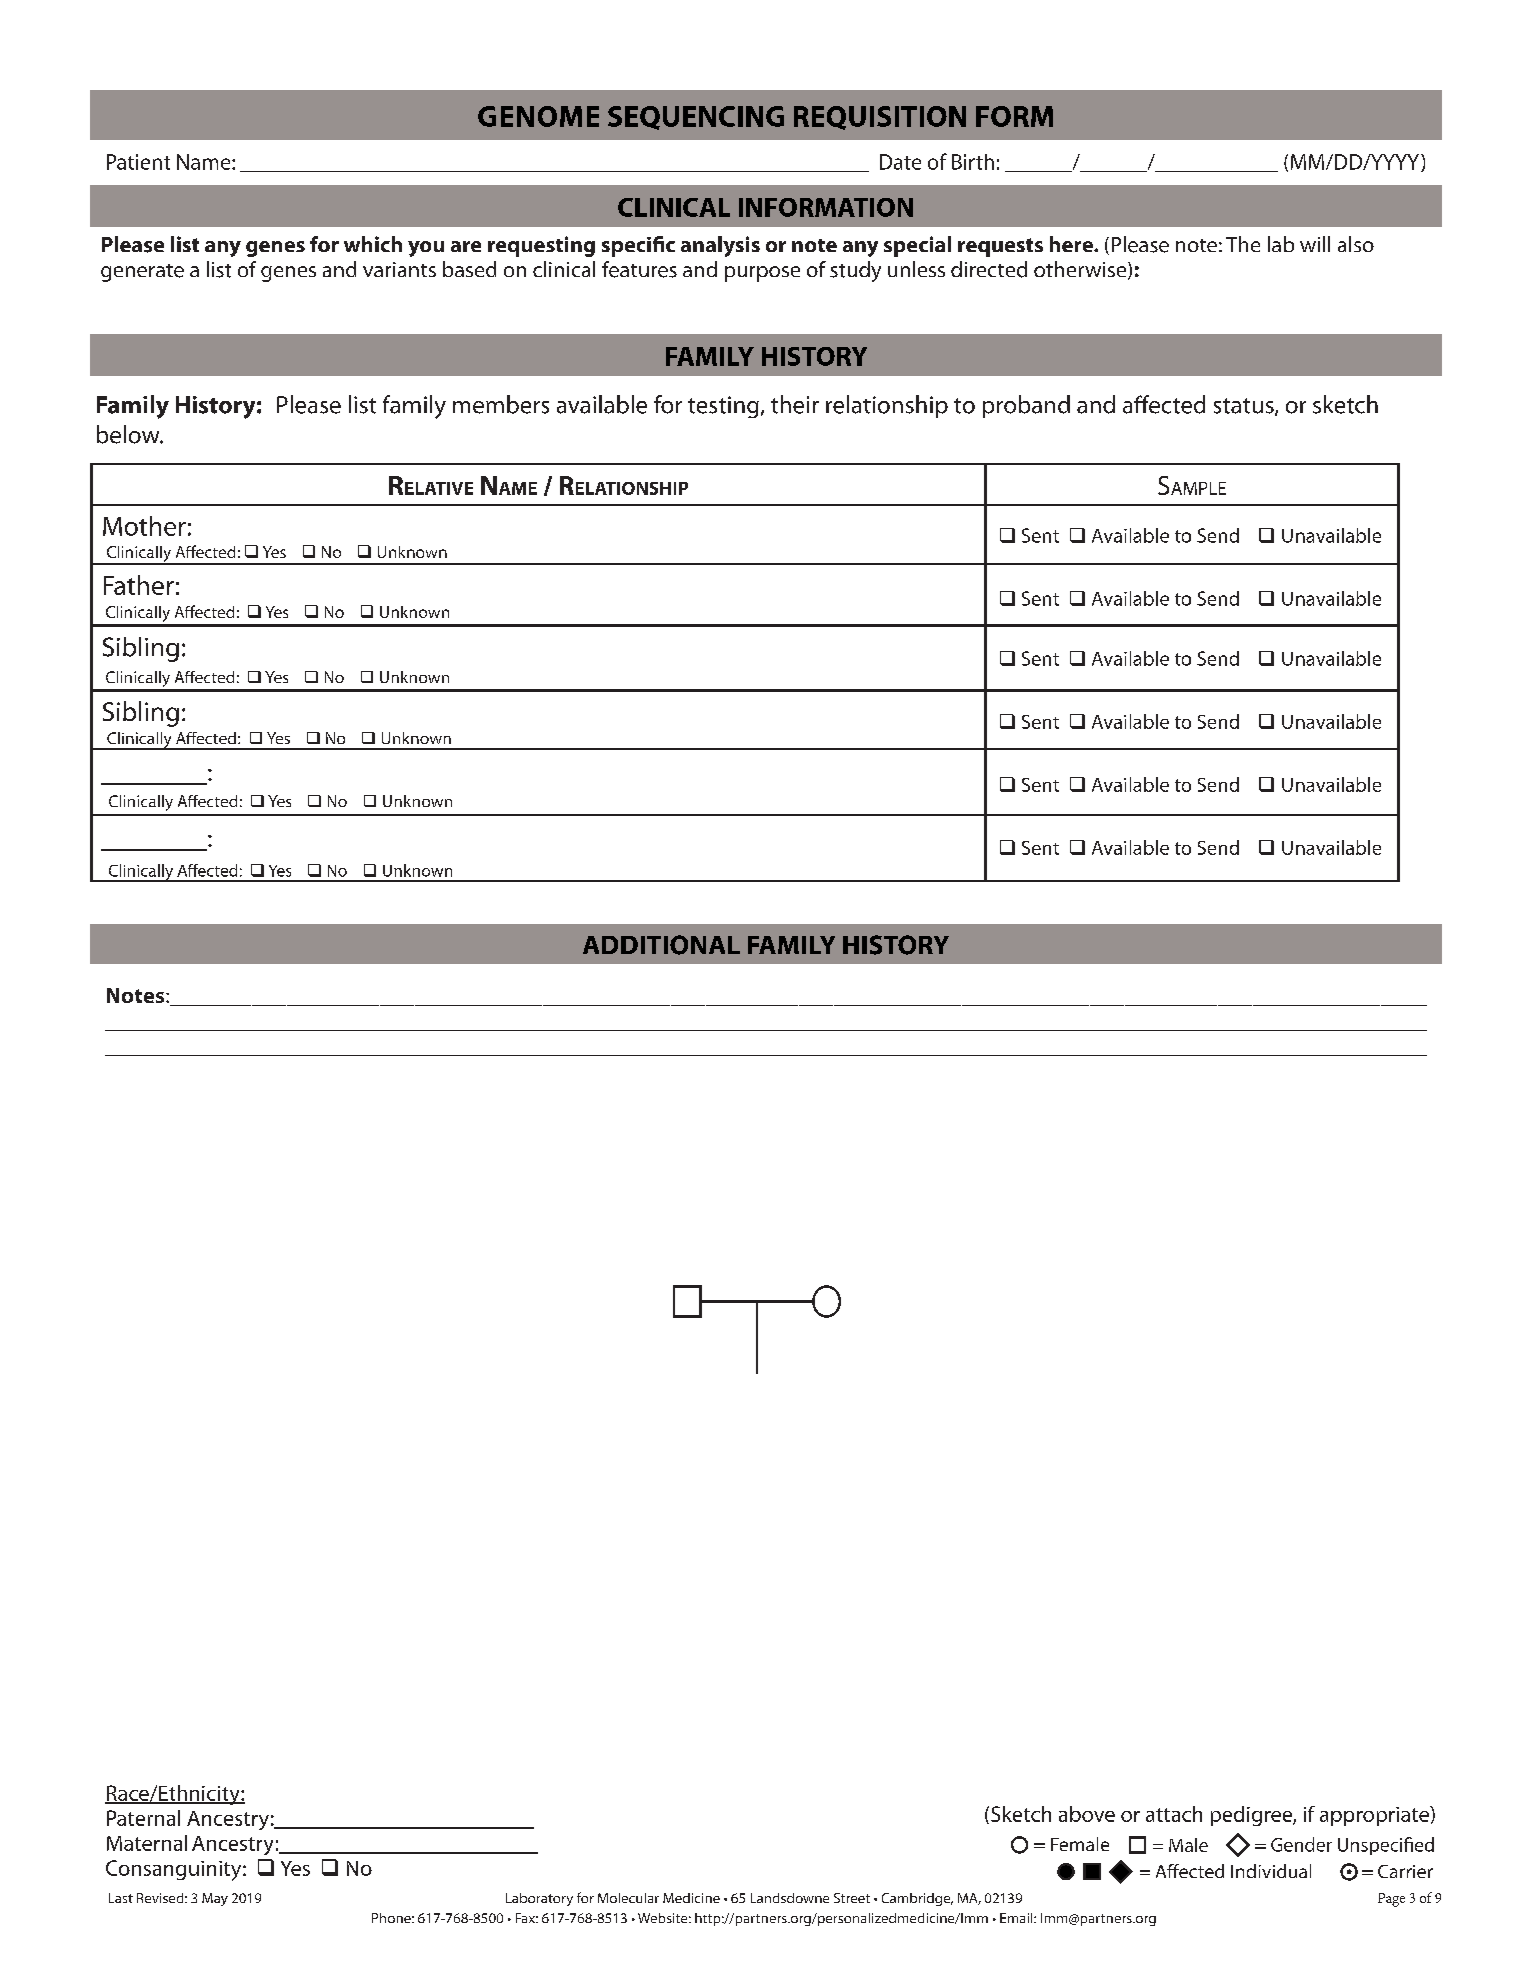  Describe the element at coordinates (1271, 1871) in the screenshot. I see `Individual` at that location.
